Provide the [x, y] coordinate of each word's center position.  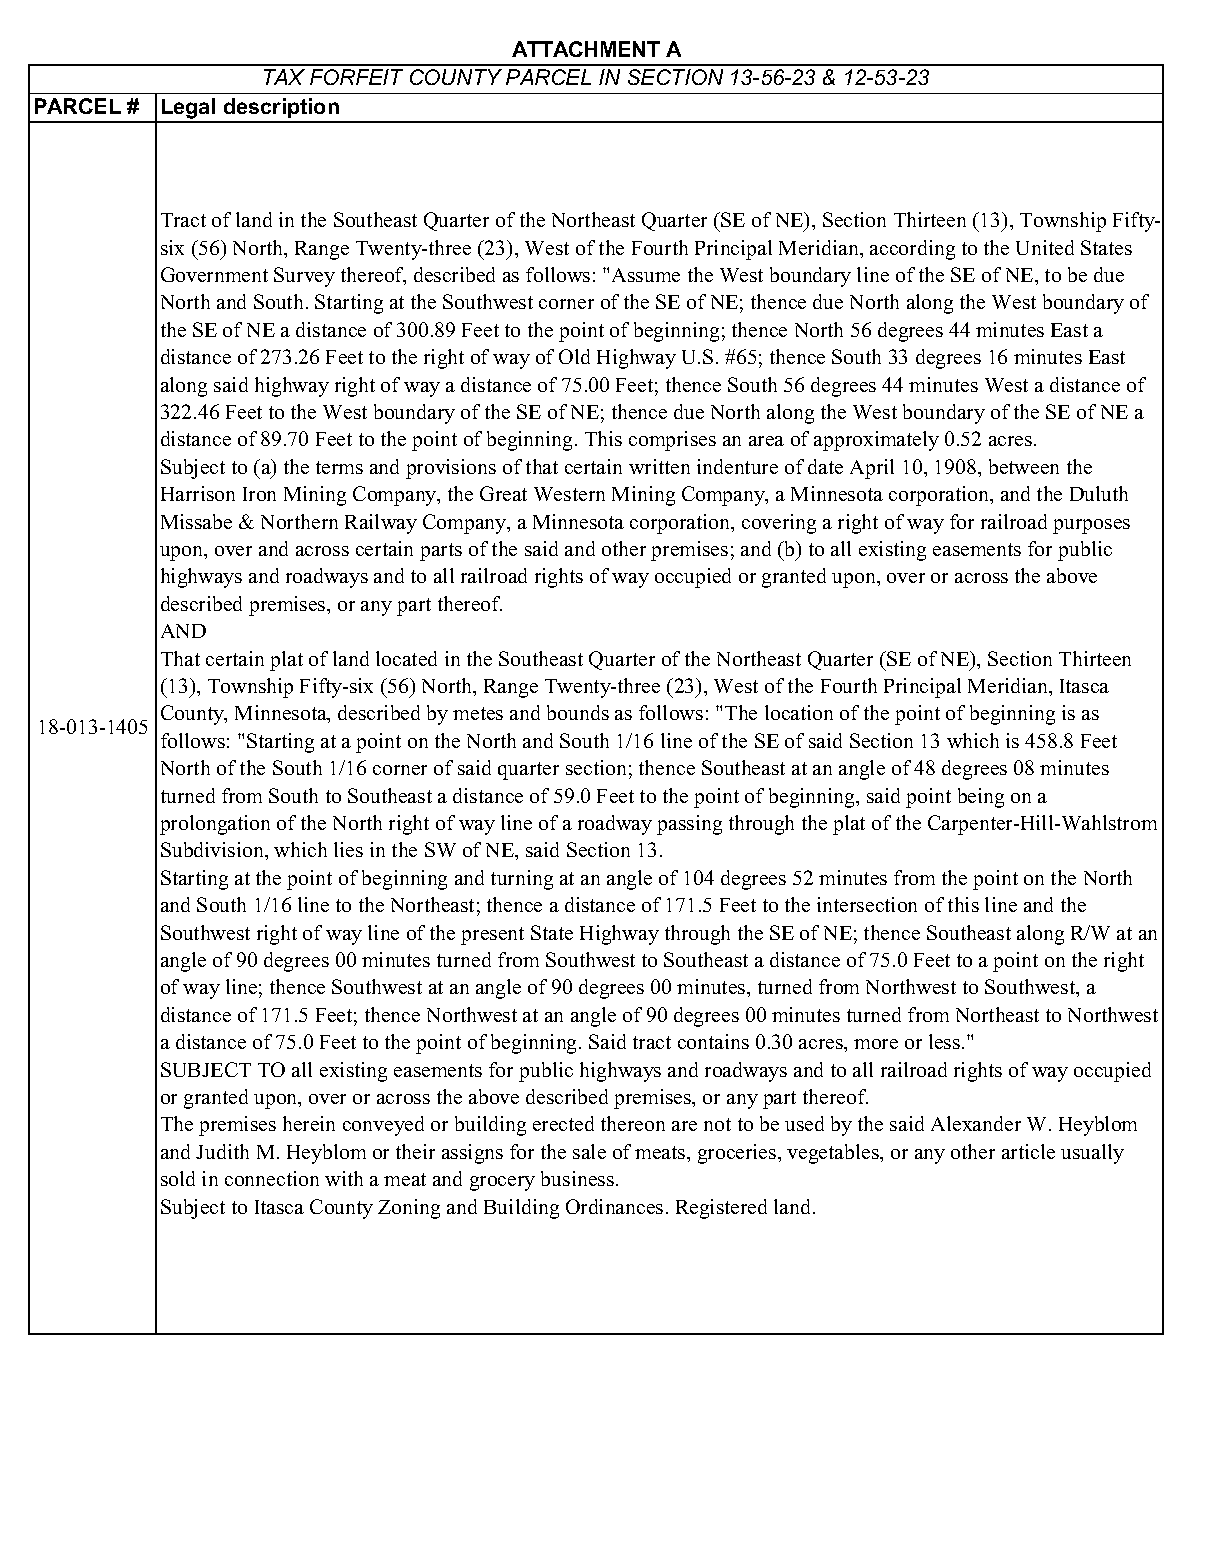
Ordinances [614, 1206]
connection [272, 1178]
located [406, 658]
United [1045, 247]
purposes [1091, 526]
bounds [578, 712]
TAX [284, 77]
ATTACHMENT [586, 49]
